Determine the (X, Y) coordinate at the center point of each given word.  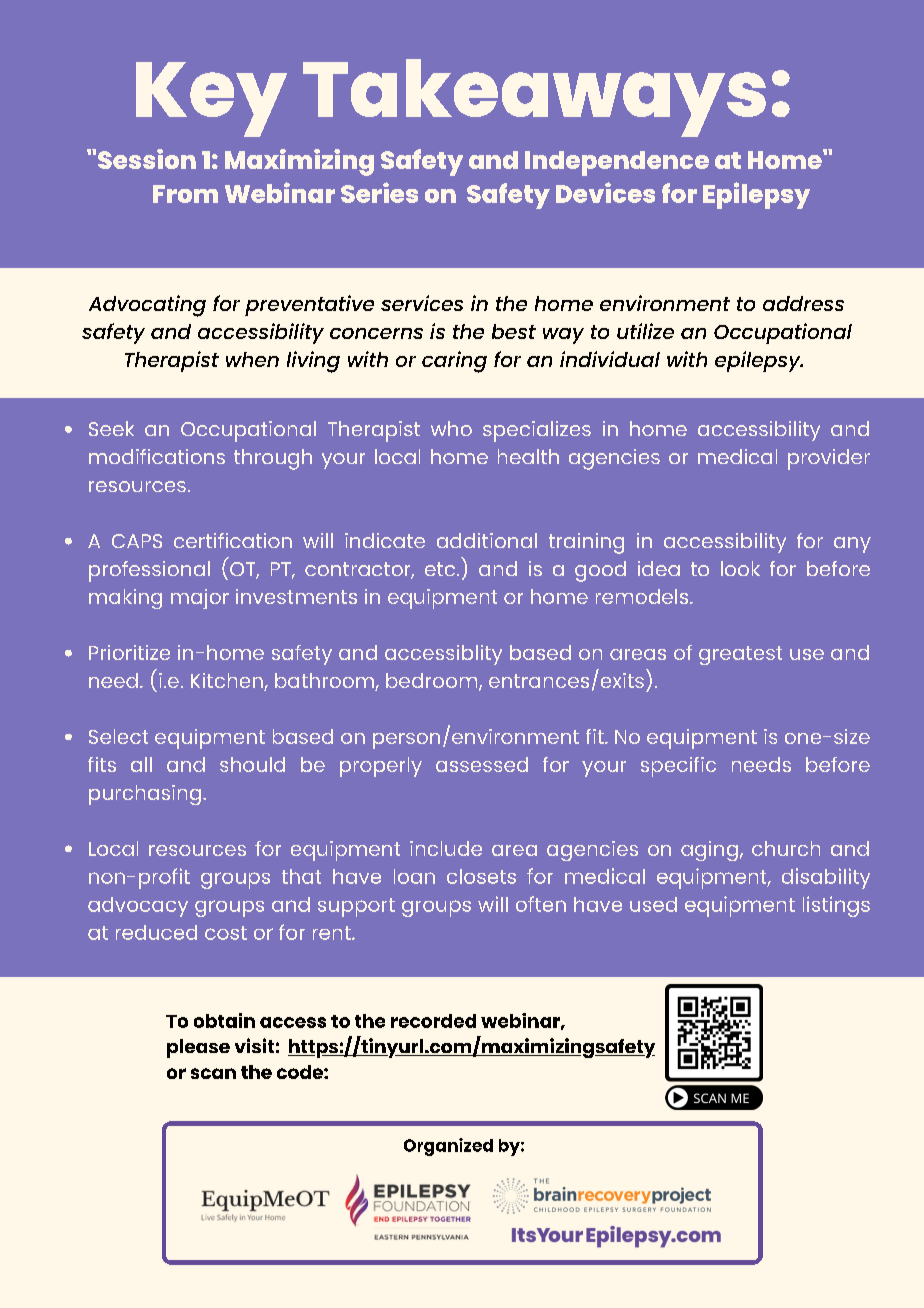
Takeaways (534, 98)
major (200, 599)
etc (441, 569)
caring (454, 362)
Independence (617, 163)
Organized (448, 1147)
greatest (740, 655)
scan (213, 1073)
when (252, 359)
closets (481, 876)
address (803, 303)
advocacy (138, 907)
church (786, 848)
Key (211, 99)
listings (836, 906)
